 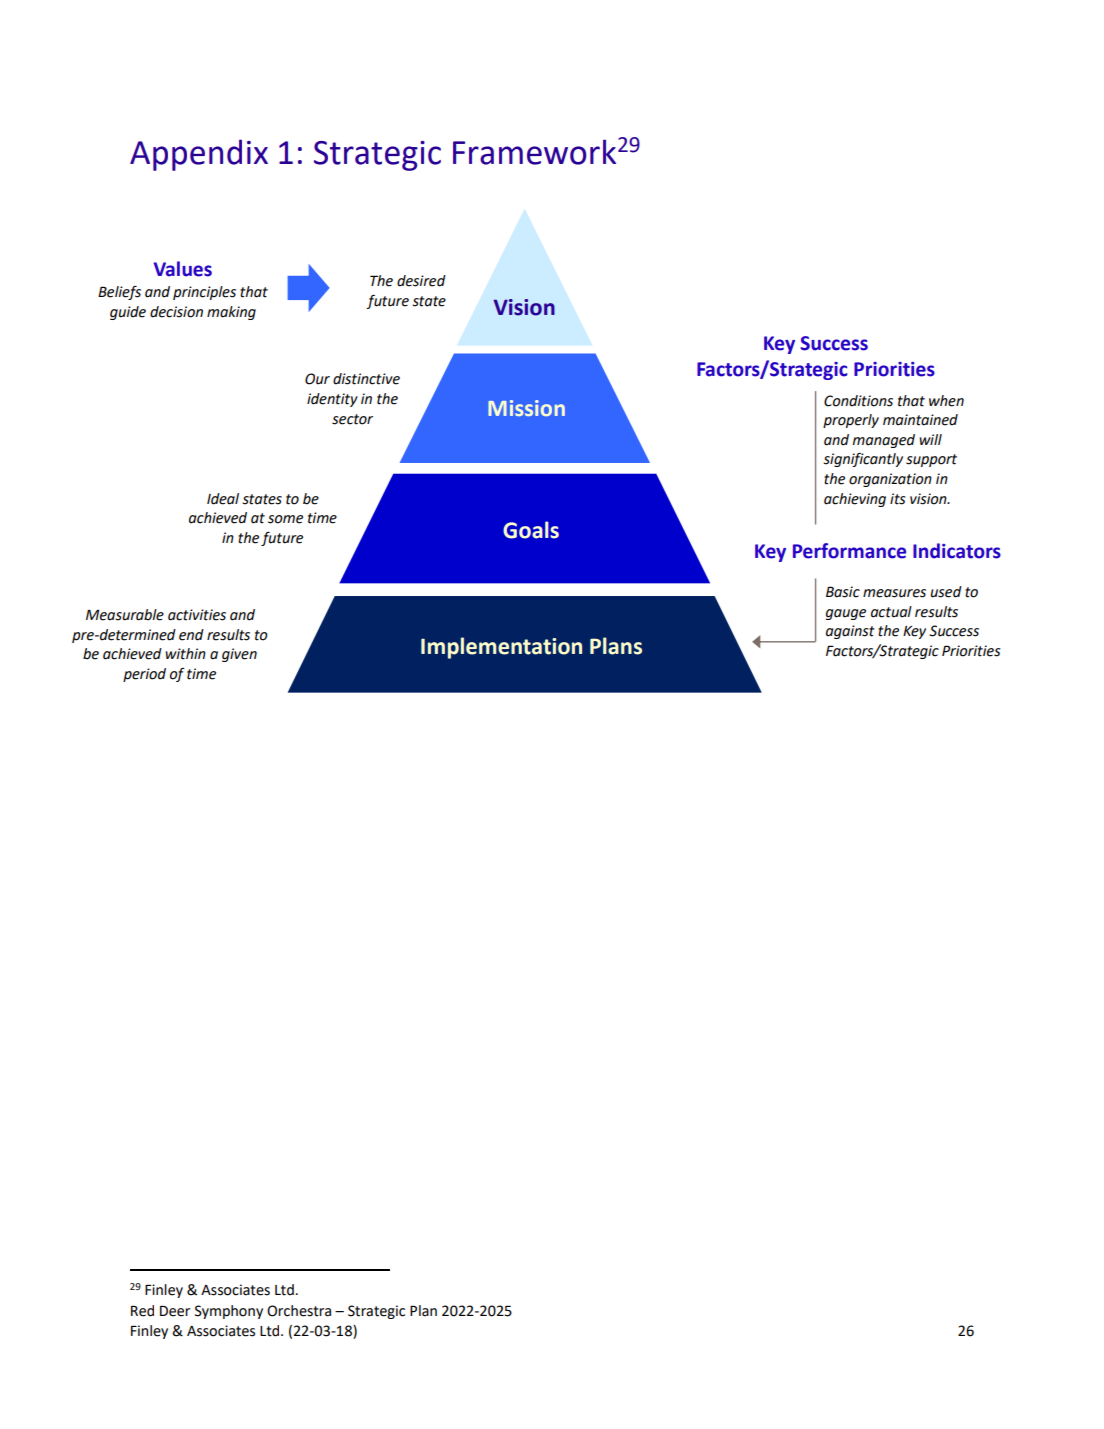 What do you see at coordinates (175, 1311) in the screenshot?
I see `Deer` at bounding box center [175, 1311].
